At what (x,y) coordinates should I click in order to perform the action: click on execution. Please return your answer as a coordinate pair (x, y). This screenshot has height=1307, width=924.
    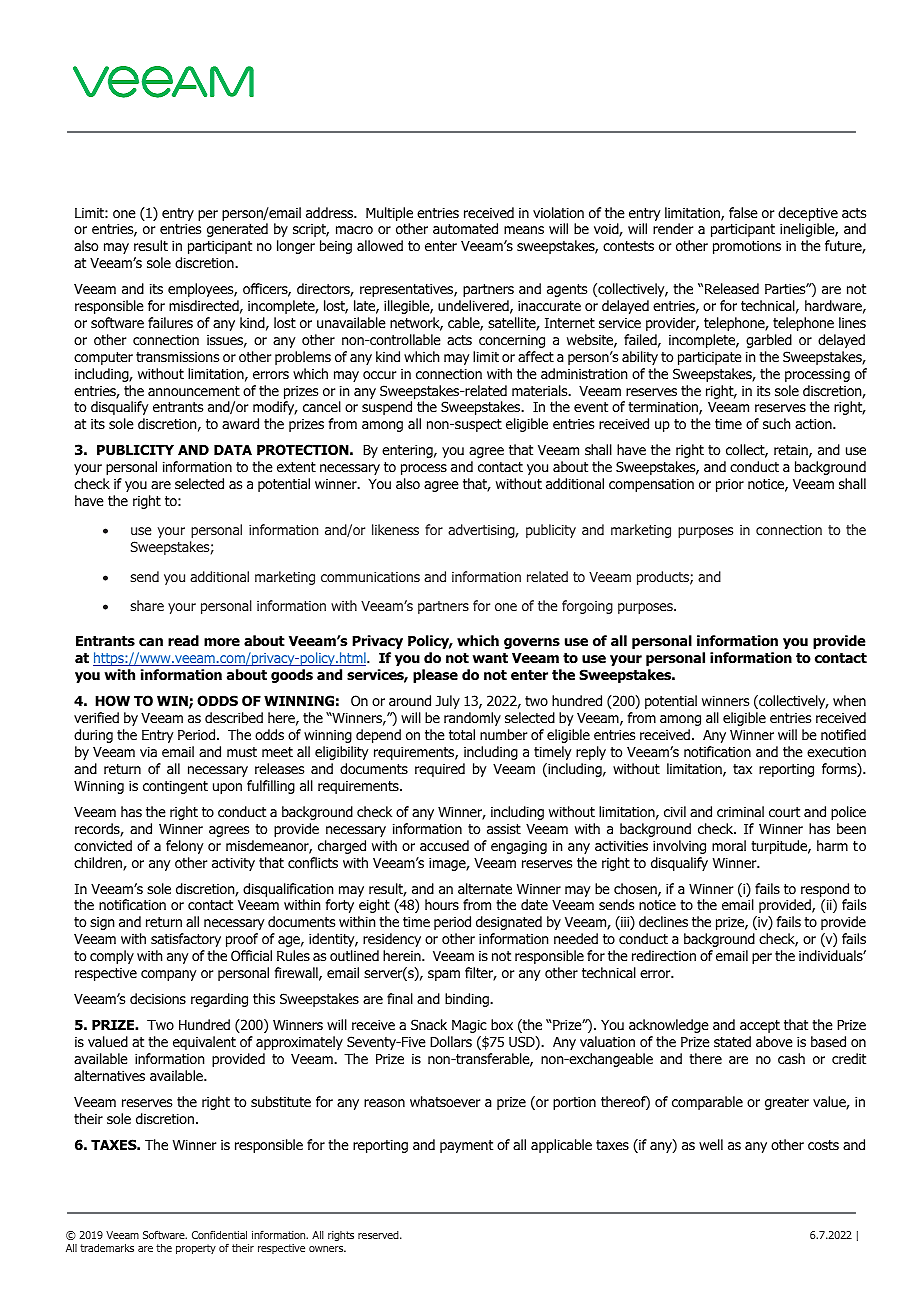
    Looking at the image, I should click on (836, 751).
